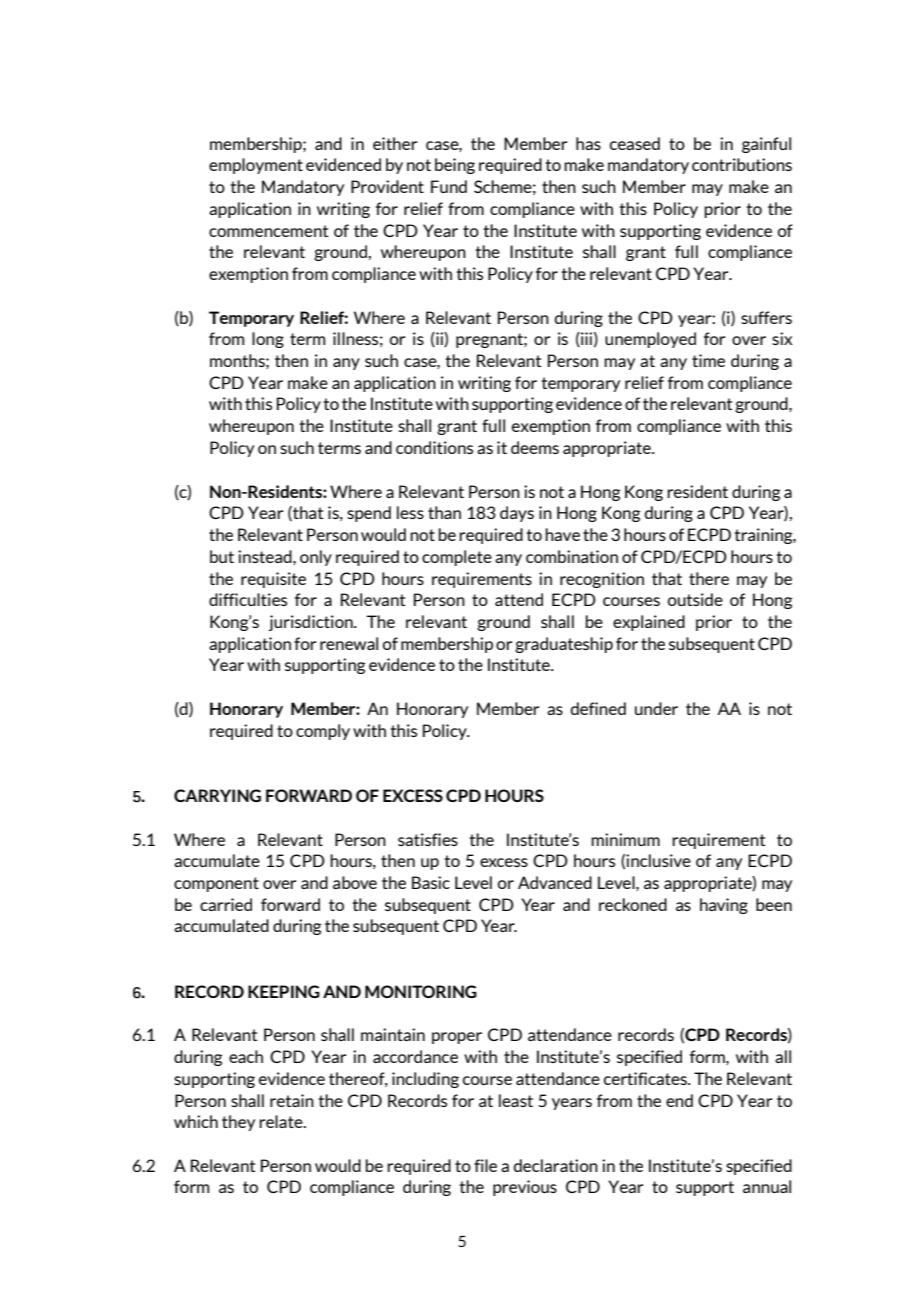 Image resolution: width=924 pixels, height=1308 pixels. I want to click on relate, so click(282, 1121).
